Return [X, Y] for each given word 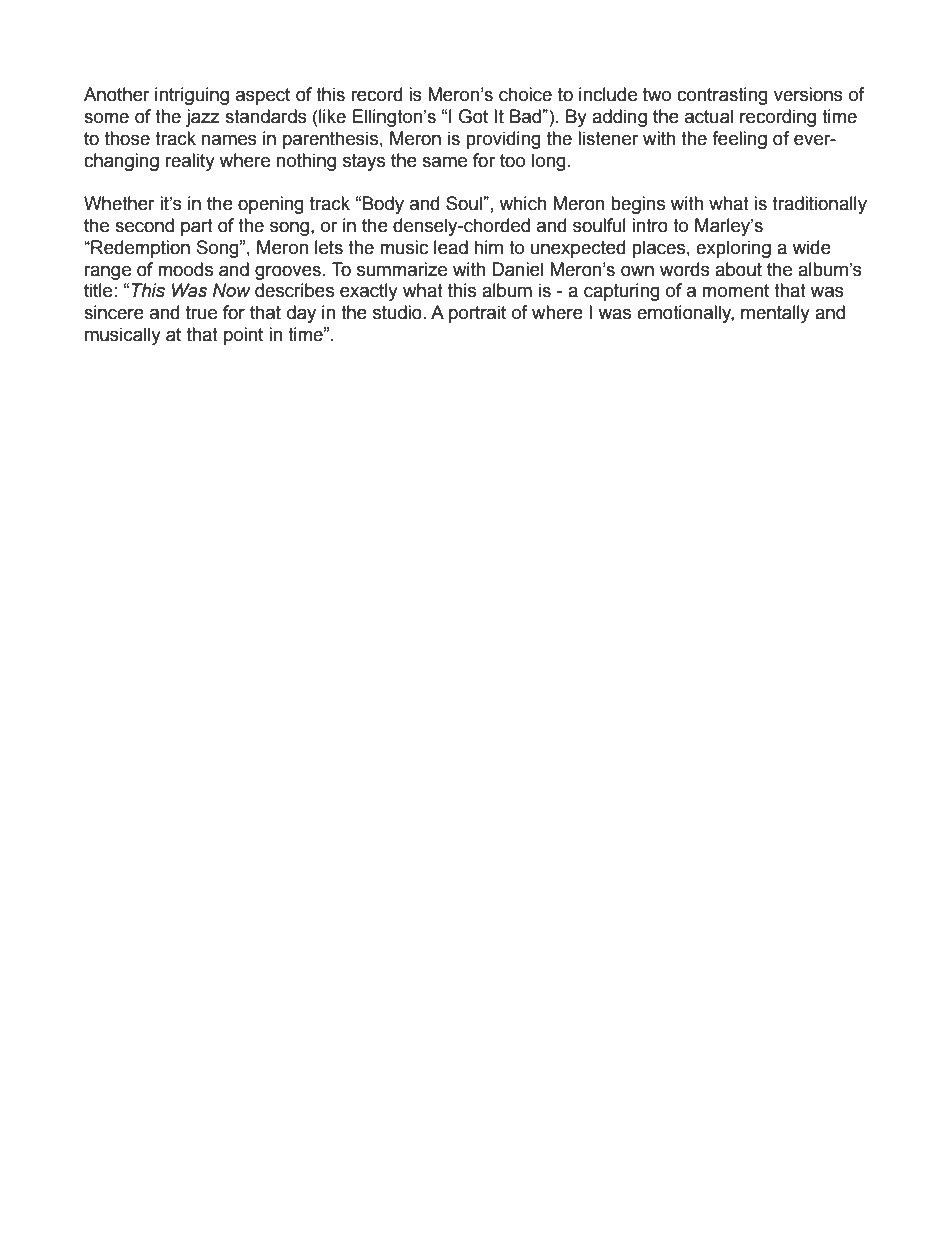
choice [525, 94]
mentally [775, 314]
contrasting [722, 96]
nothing [306, 162]
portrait [477, 314]
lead [451, 247]
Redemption [139, 249]
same [444, 162]
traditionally [819, 205]
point [243, 336]
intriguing [192, 96]
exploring [733, 249]
